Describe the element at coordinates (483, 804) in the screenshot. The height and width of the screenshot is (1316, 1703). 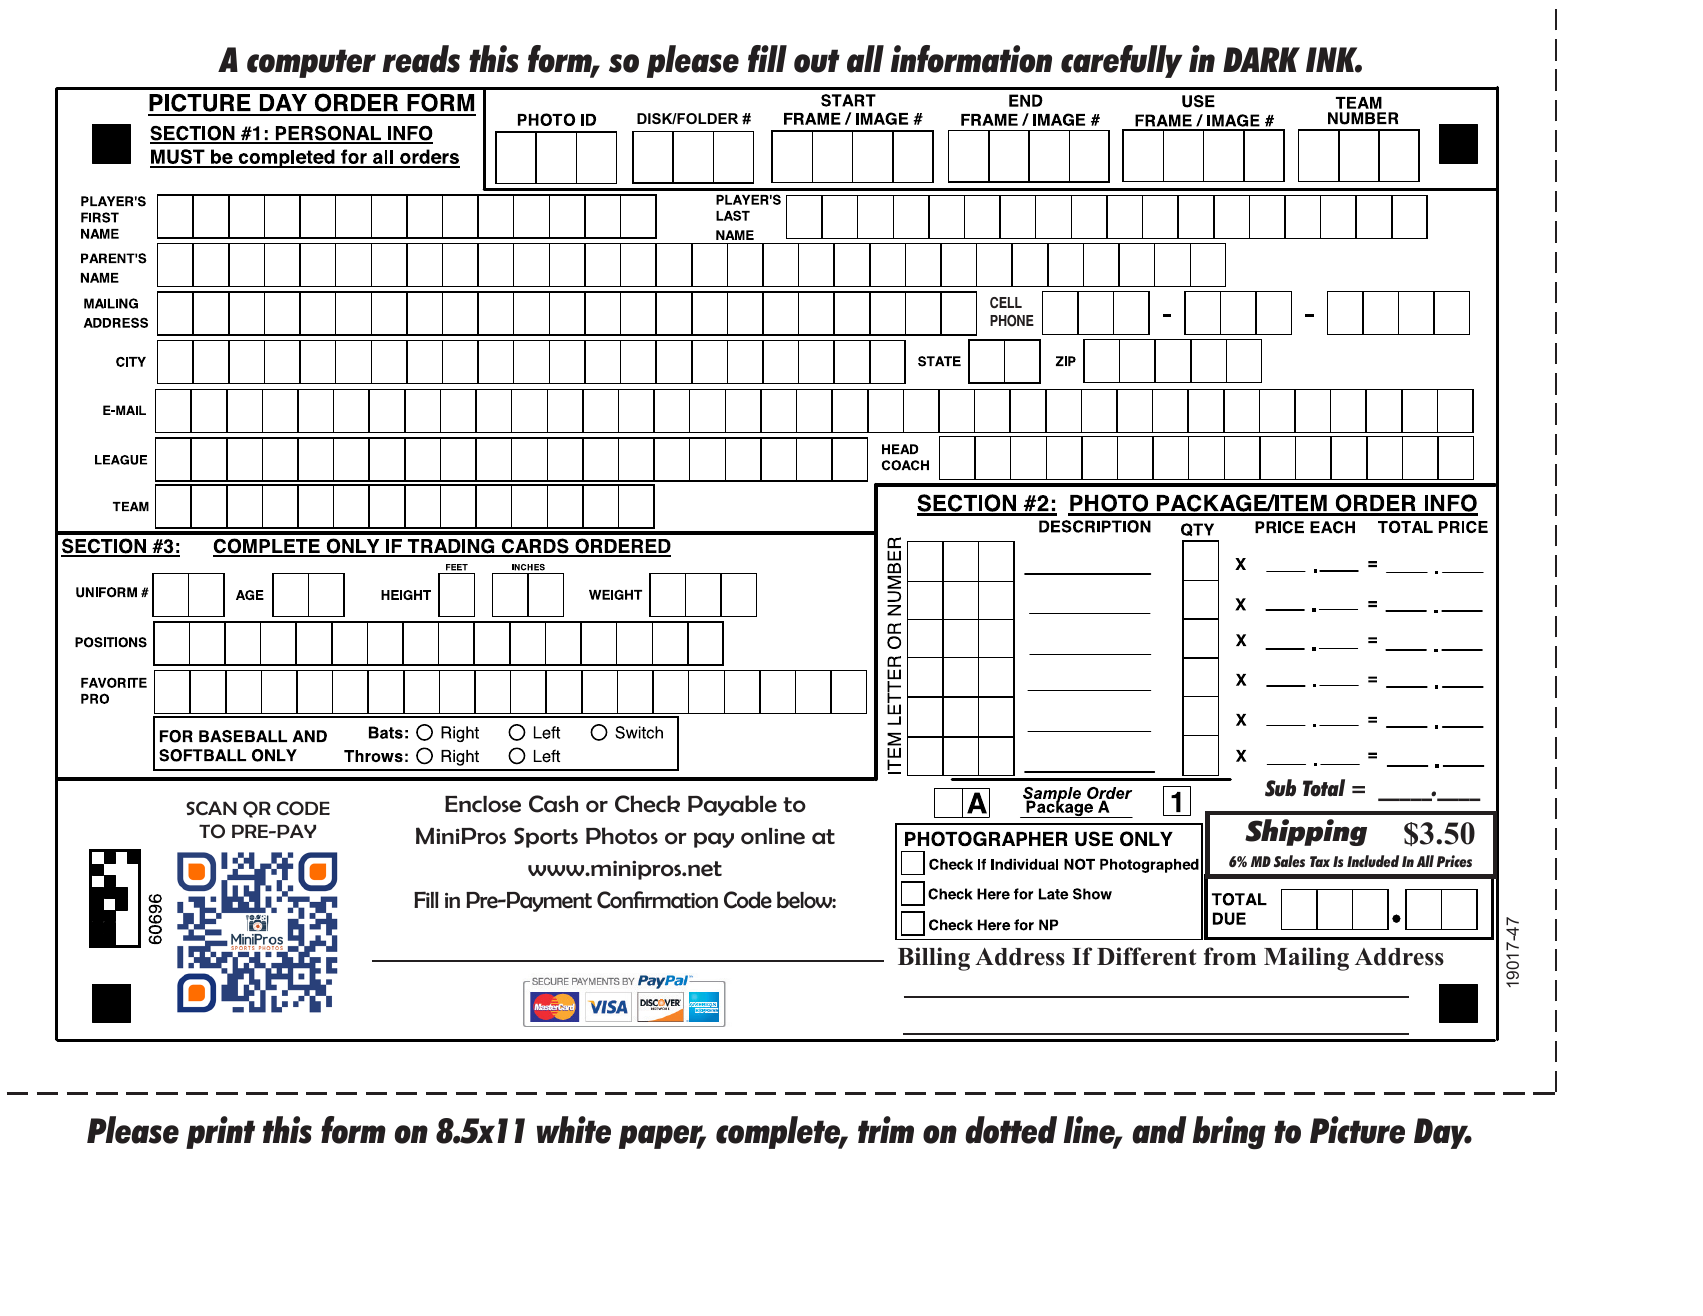
I see `Enclose` at that location.
